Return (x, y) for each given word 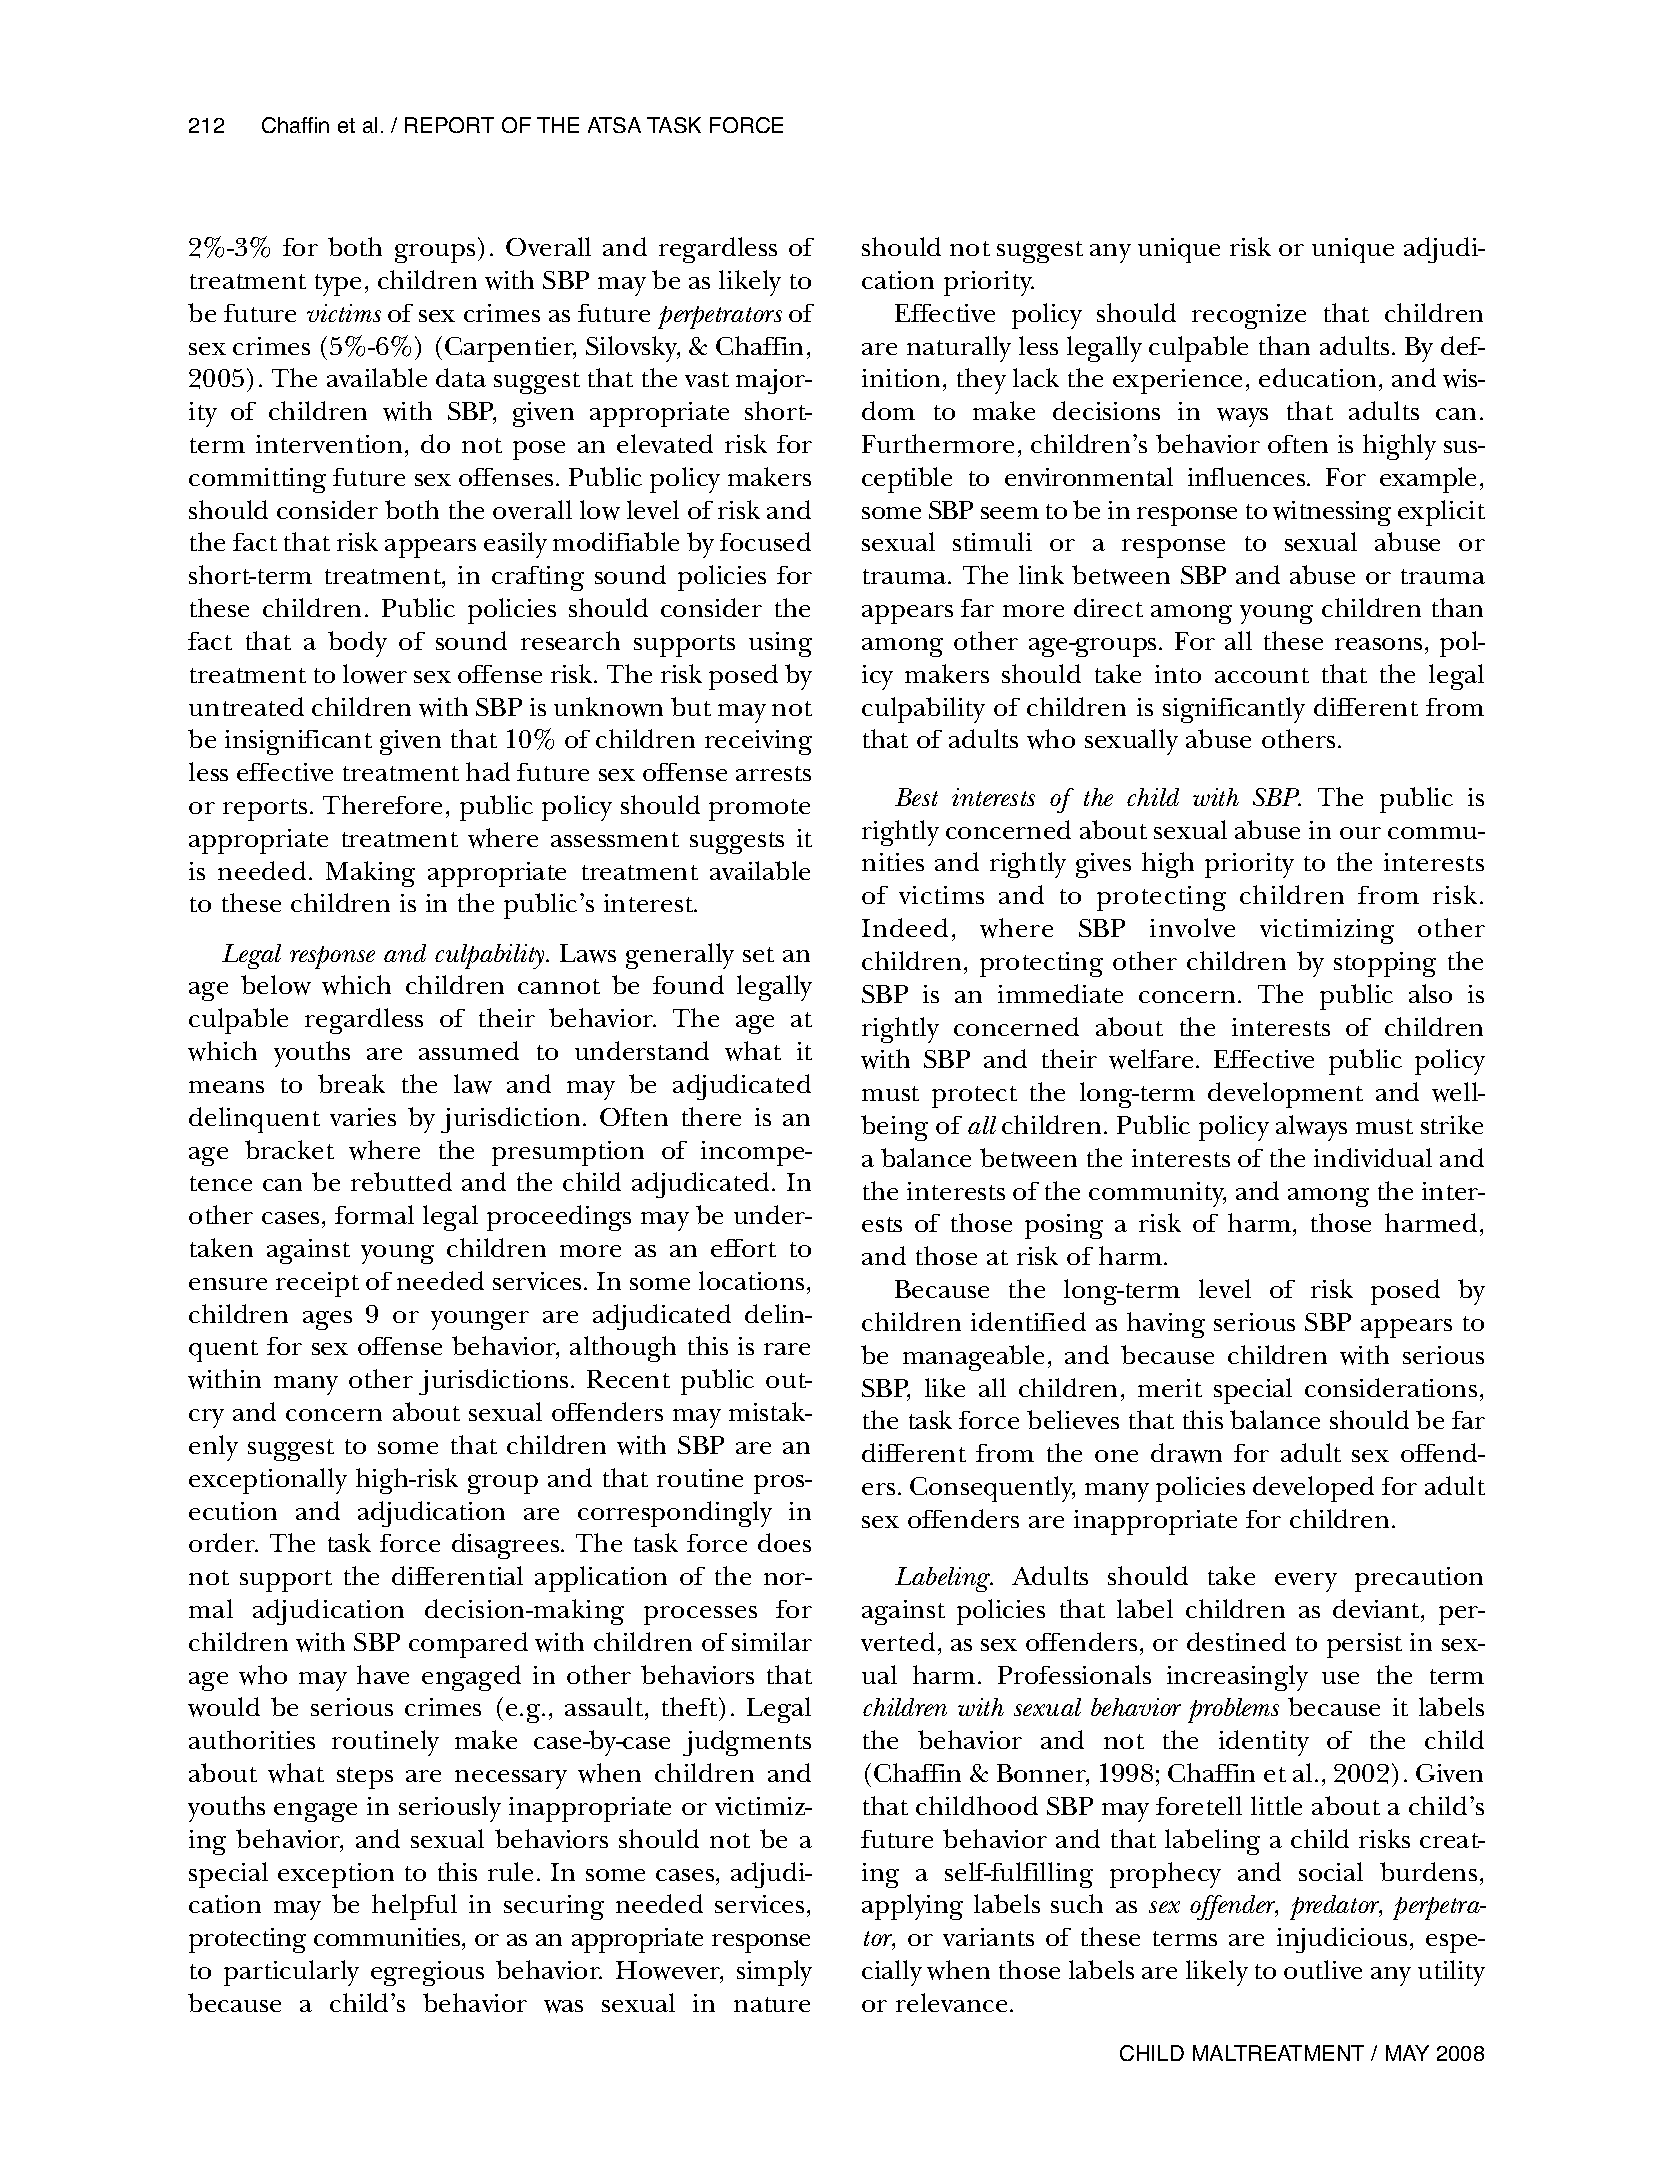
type (338, 285)
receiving (758, 742)
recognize (1249, 316)
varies (363, 1117)
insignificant (298, 742)
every (1306, 1582)
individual (1373, 1157)
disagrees (505, 1546)
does (784, 1542)
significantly (1234, 710)
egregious (427, 1973)
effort (743, 1248)
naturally (959, 349)
